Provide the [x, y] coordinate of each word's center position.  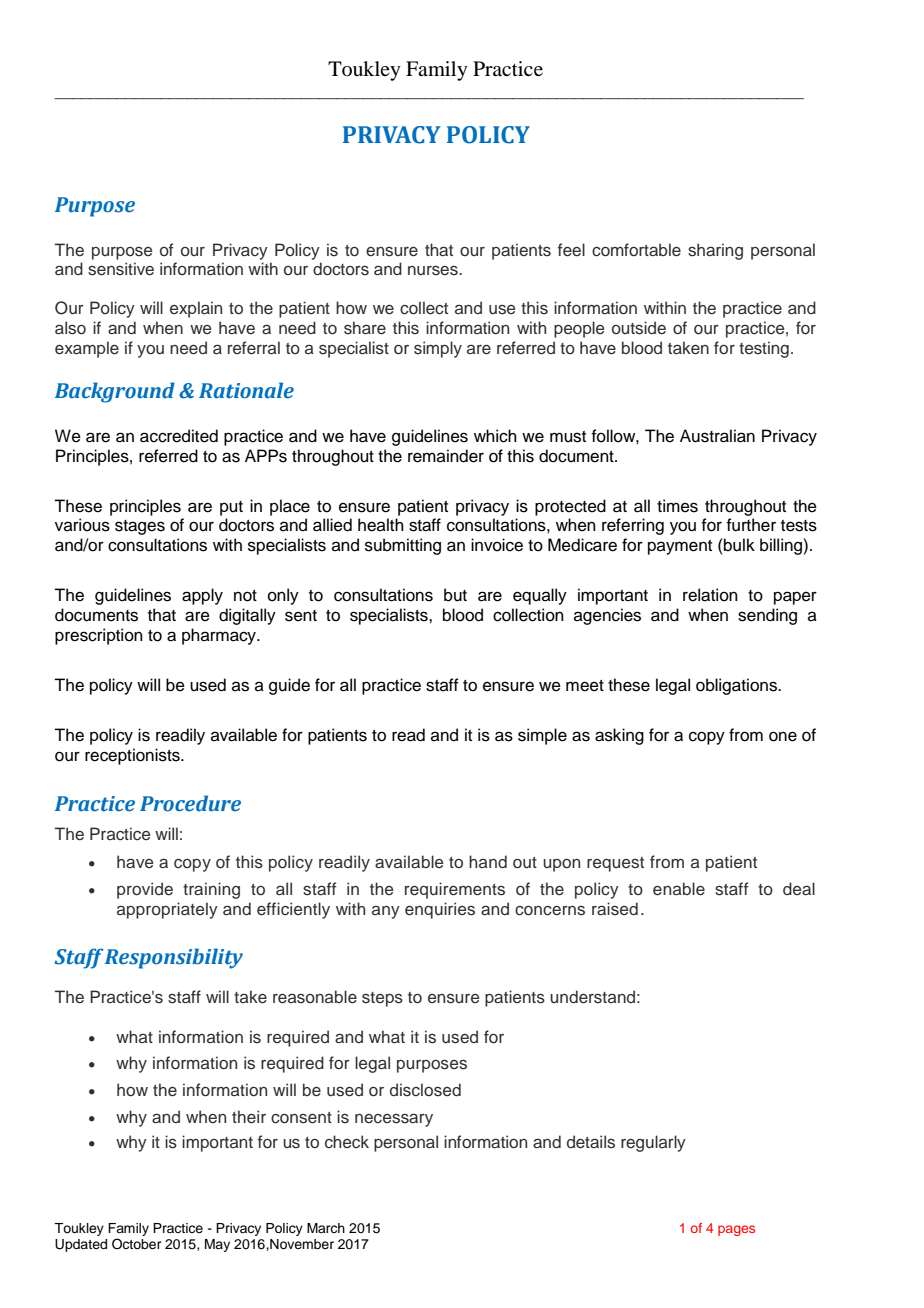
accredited [179, 436]
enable [679, 889]
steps [382, 999]
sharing [715, 251]
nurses [434, 271]
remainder [446, 456]
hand [488, 862]
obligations [738, 686]
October [137, 1244]
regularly [653, 1143]
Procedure [190, 803]
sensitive [121, 269]
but [455, 595]
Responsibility [174, 958]
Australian [717, 436]
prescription [99, 636]
